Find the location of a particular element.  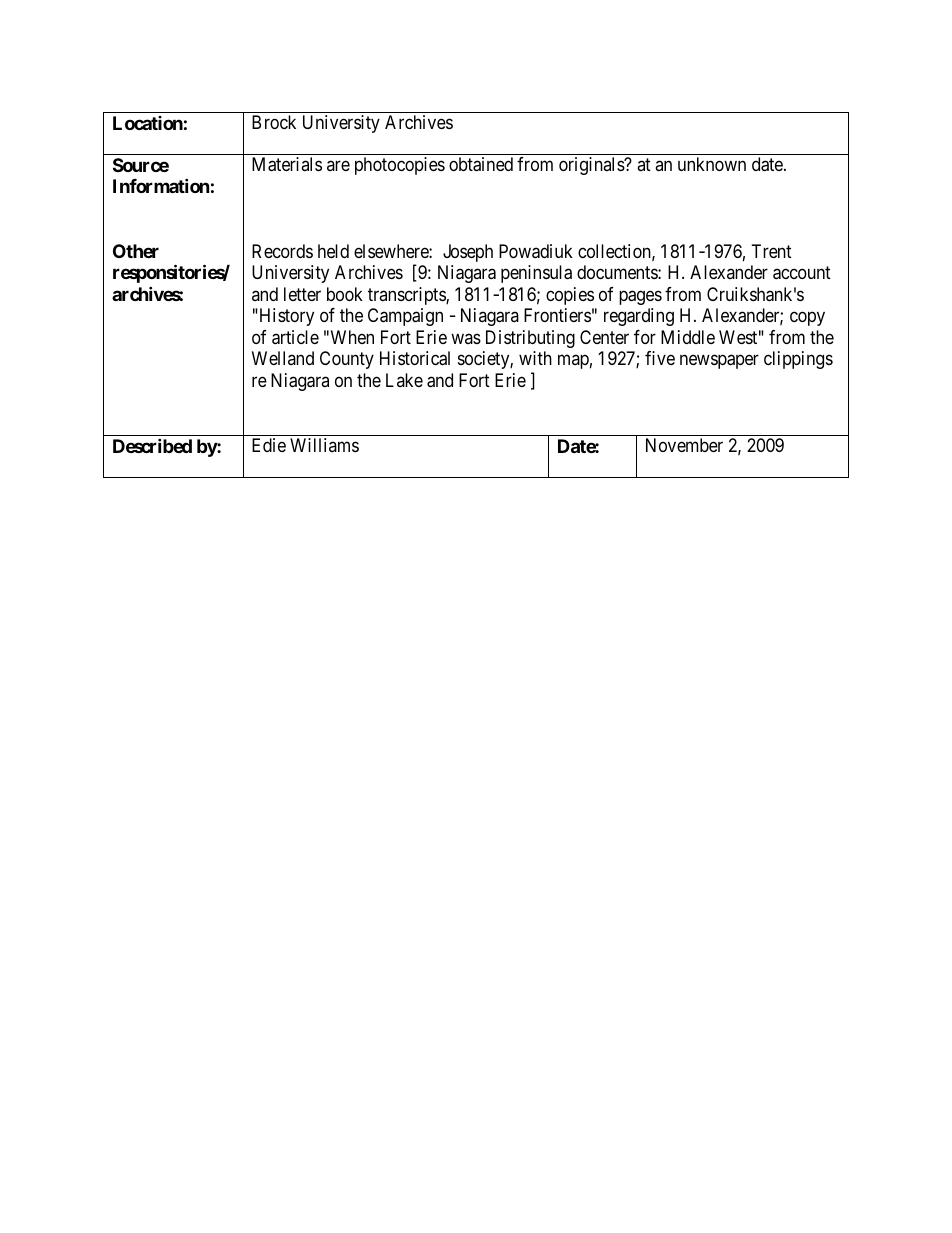

Joseph is located at coordinates (468, 253).
